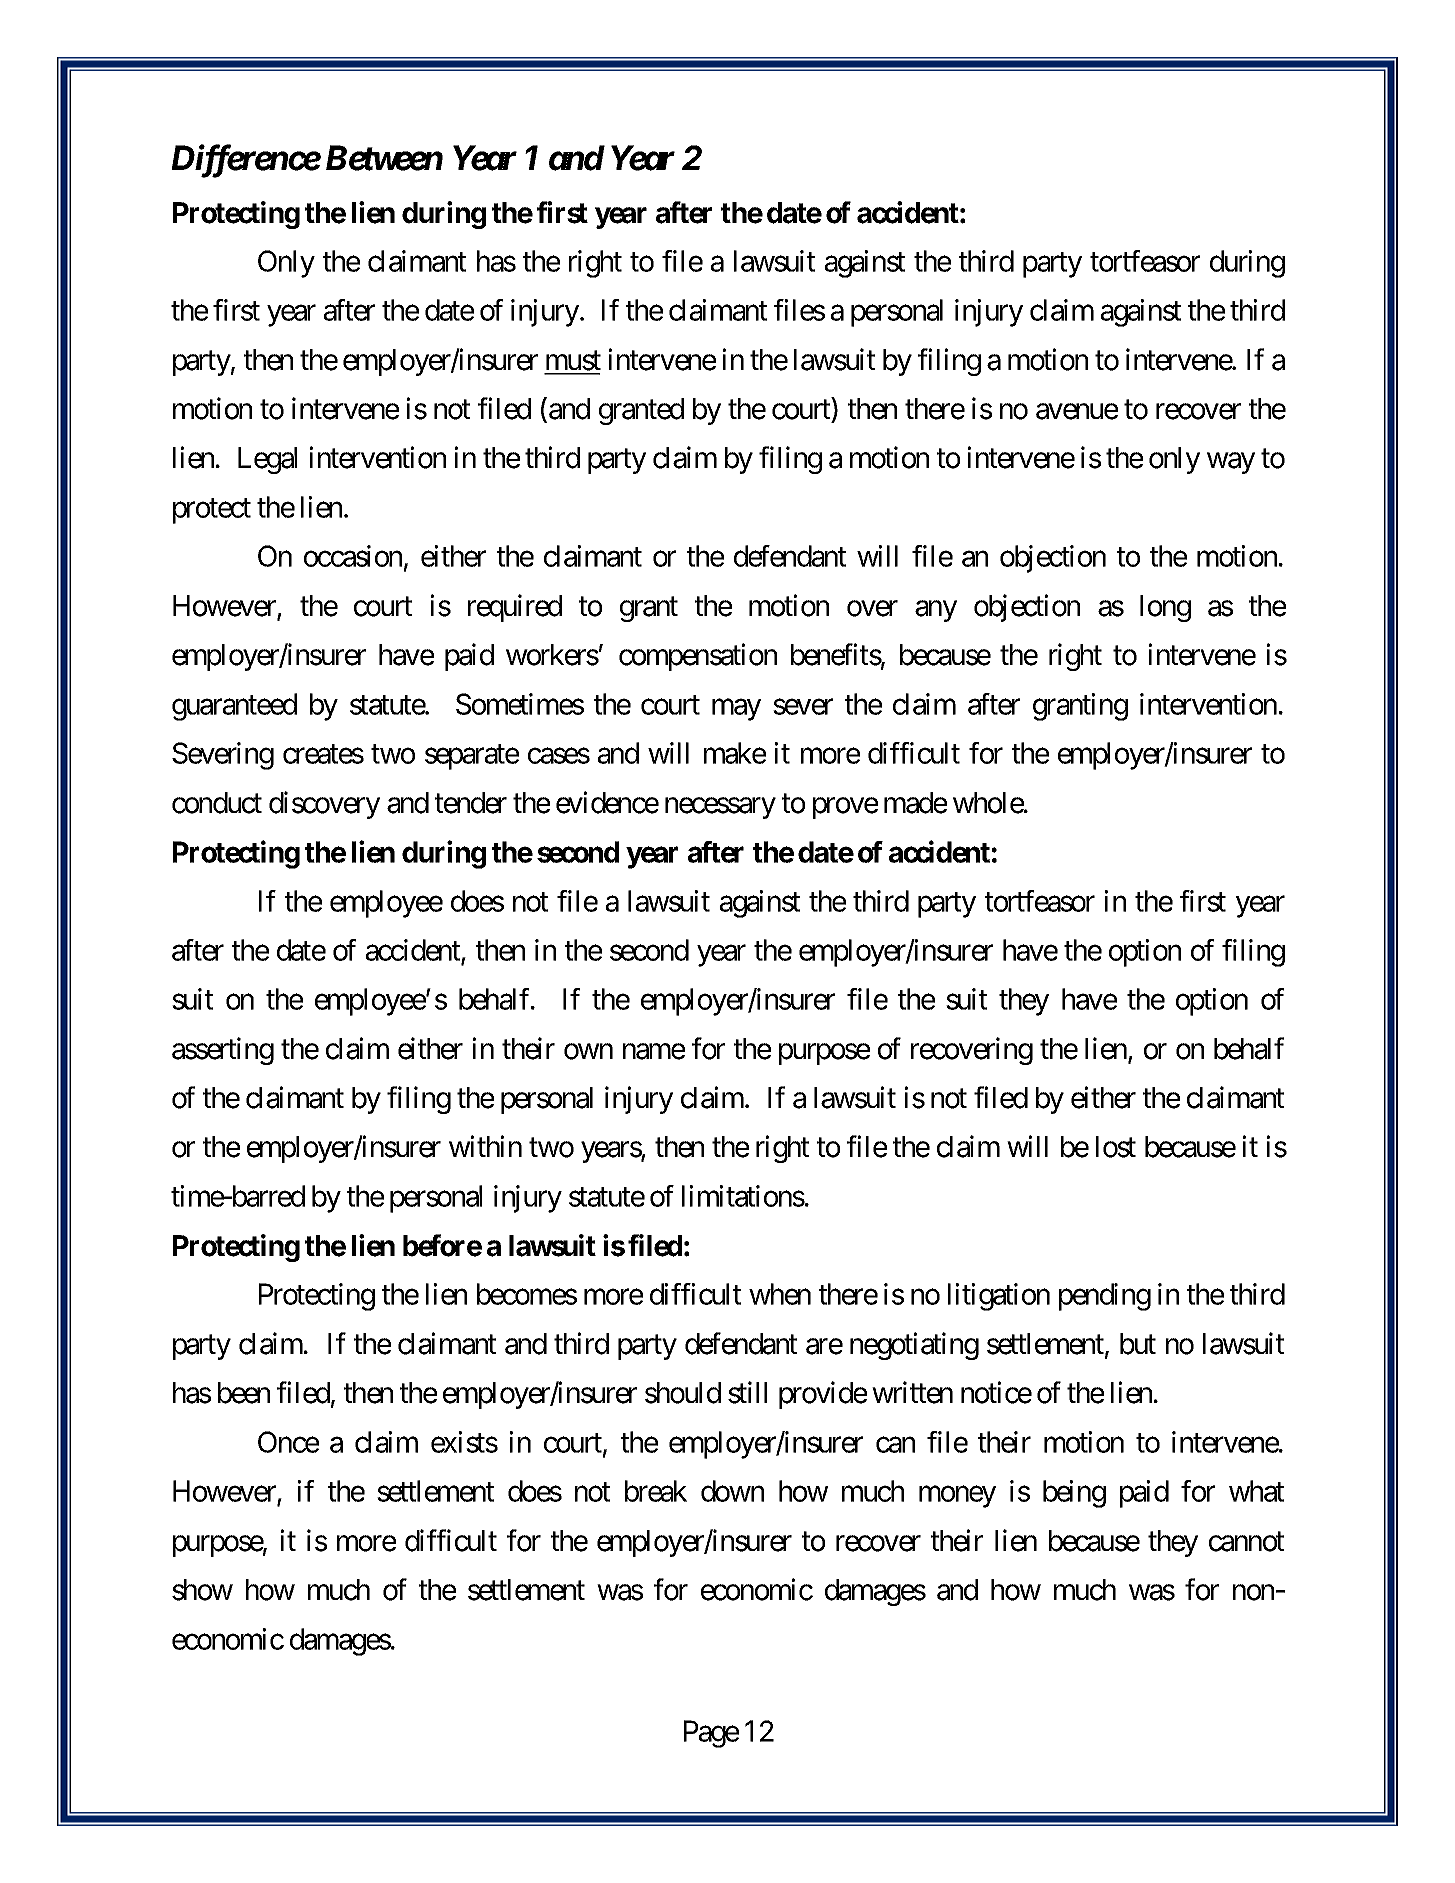 The height and width of the image is (1883, 1455). I want to click on way, so click(1231, 463).
